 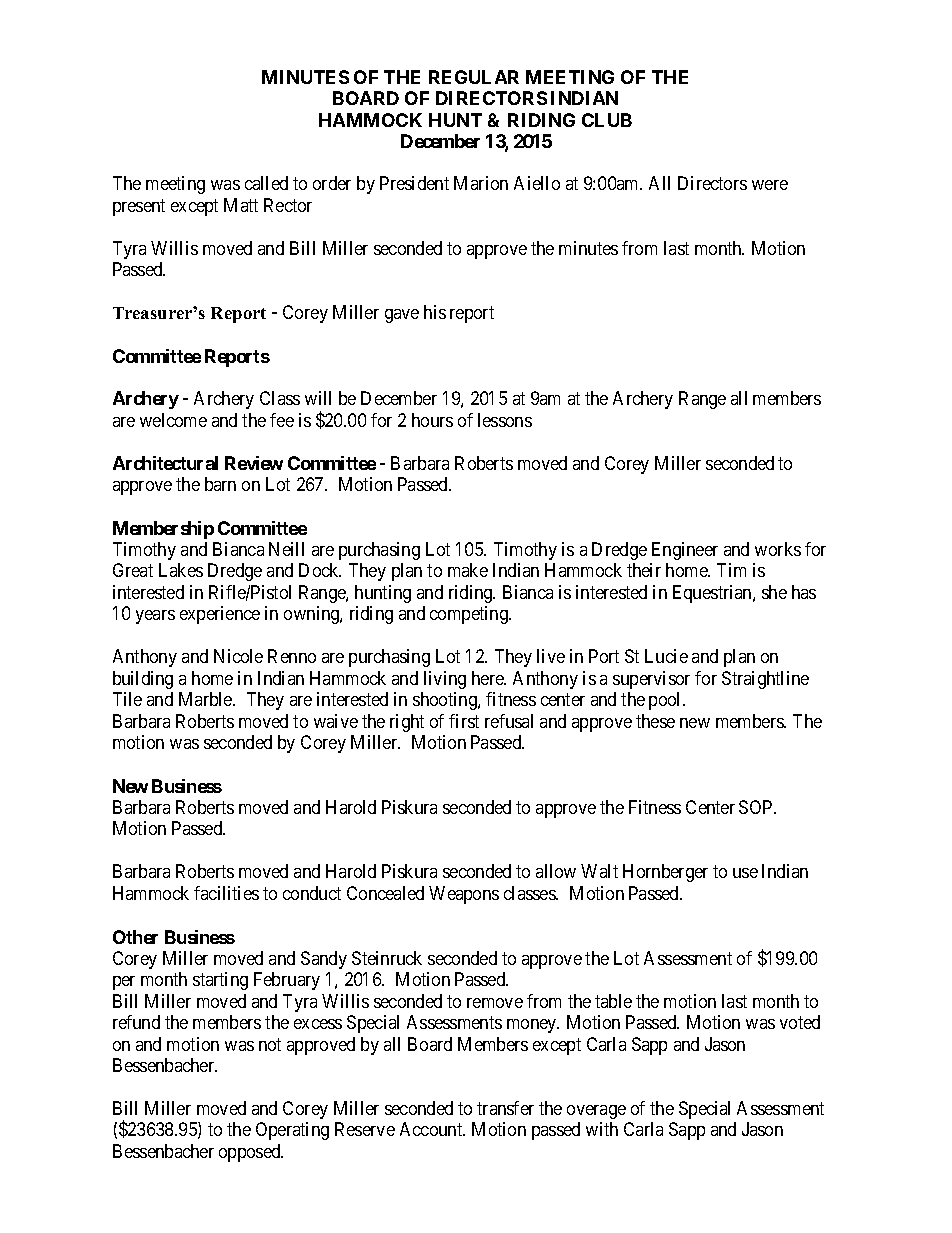 What do you see at coordinates (474, 77) in the document?
I see `REGULAR` at bounding box center [474, 77].
